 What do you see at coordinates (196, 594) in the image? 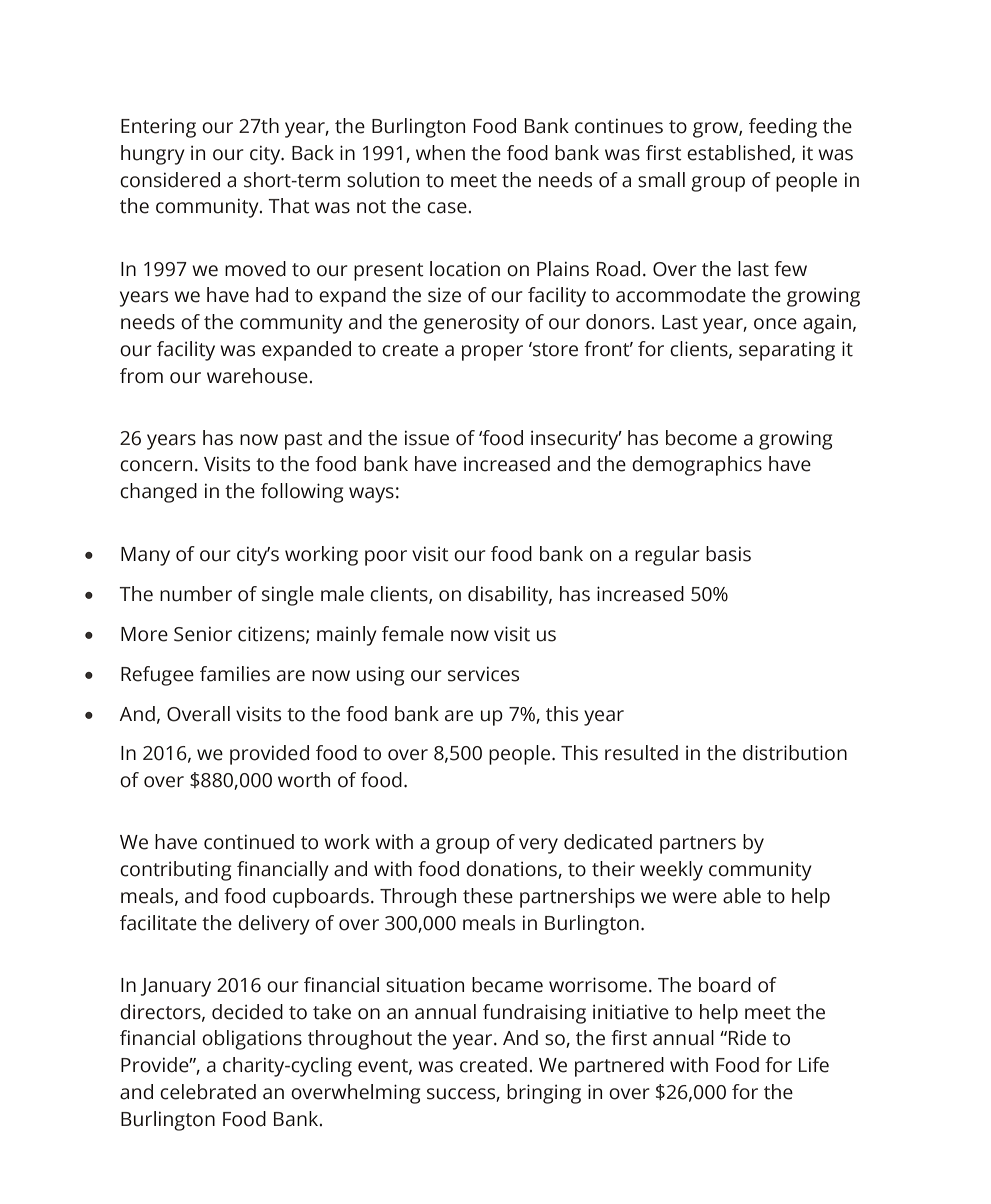
I see `number` at bounding box center [196, 594].
